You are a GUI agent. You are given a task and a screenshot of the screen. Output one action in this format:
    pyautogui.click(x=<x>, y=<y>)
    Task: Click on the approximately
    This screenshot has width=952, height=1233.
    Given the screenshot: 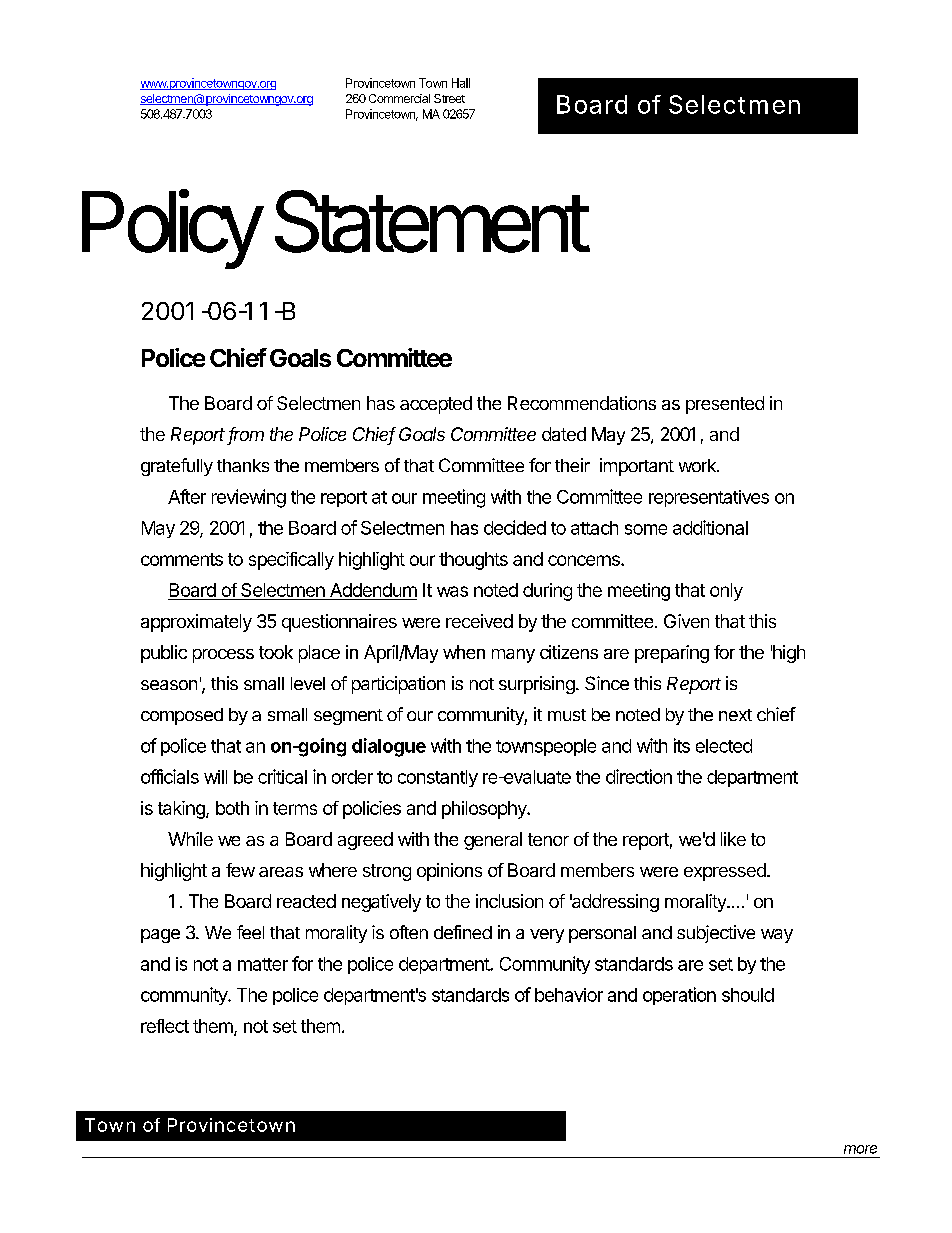 What is the action you would take?
    pyautogui.click(x=196, y=623)
